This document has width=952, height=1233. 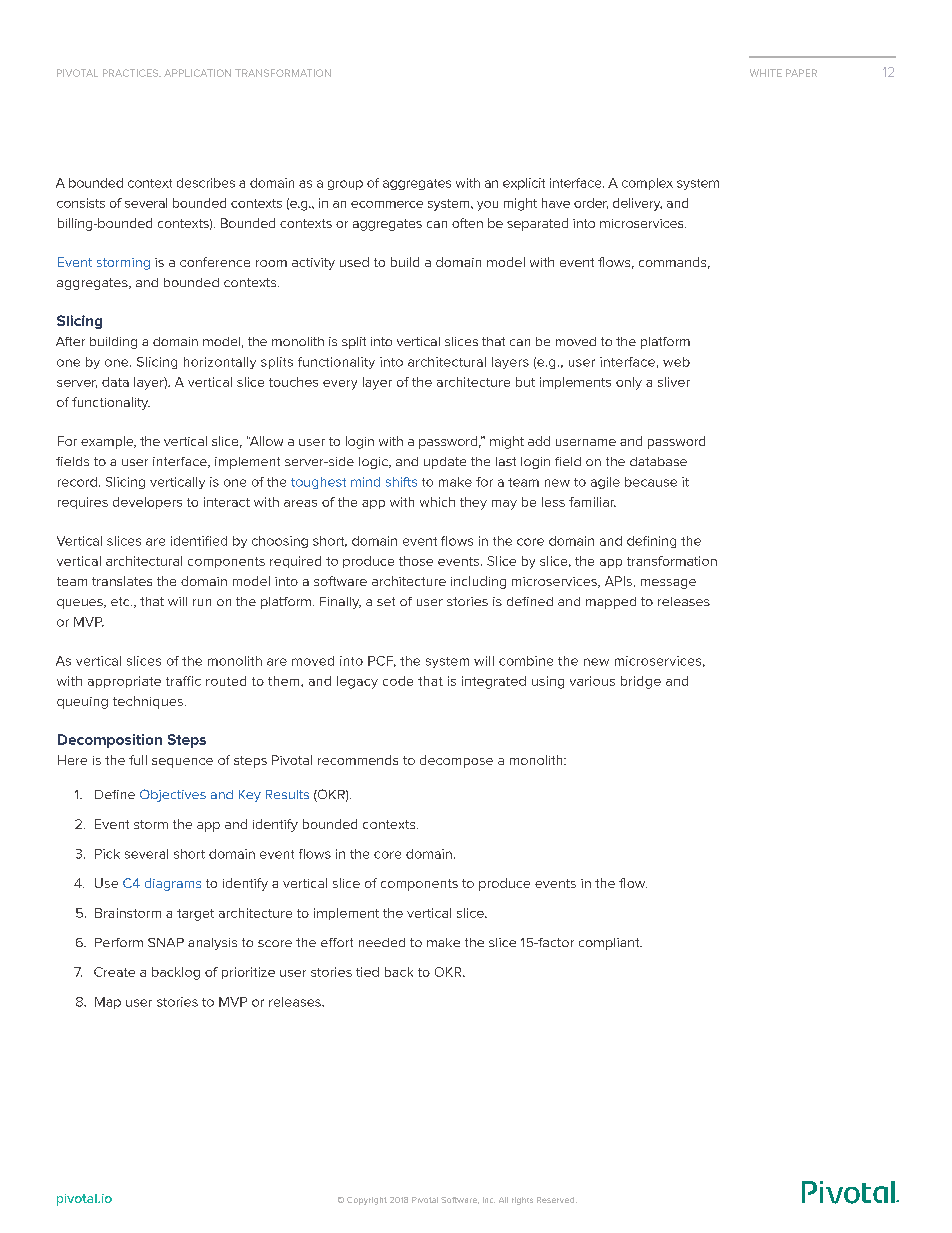 What do you see at coordinates (766, 73) in the document?
I see `WHITE` at bounding box center [766, 73].
